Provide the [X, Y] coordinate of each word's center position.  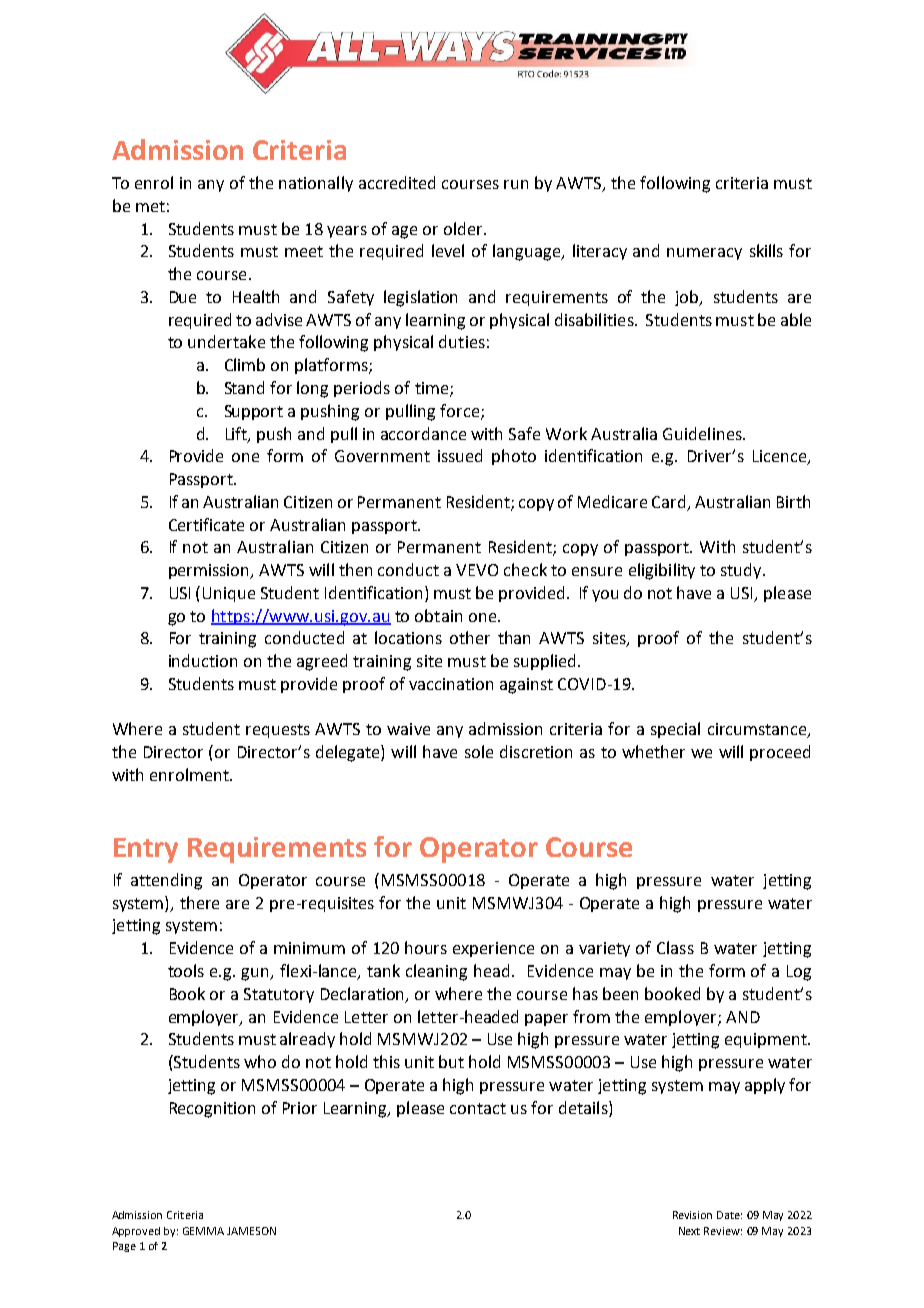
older [464, 228]
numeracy [704, 254]
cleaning [436, 972]
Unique [229, 594]
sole [479, 751]
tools [186, 970]
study [742, 571]
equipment [767, 1040]
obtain [438, 615]
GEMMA [203, 1231]
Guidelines [703, 433]
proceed [780, 753]
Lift [237, 434]
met [150, 206]
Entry [146, 850]
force [459, 410]
